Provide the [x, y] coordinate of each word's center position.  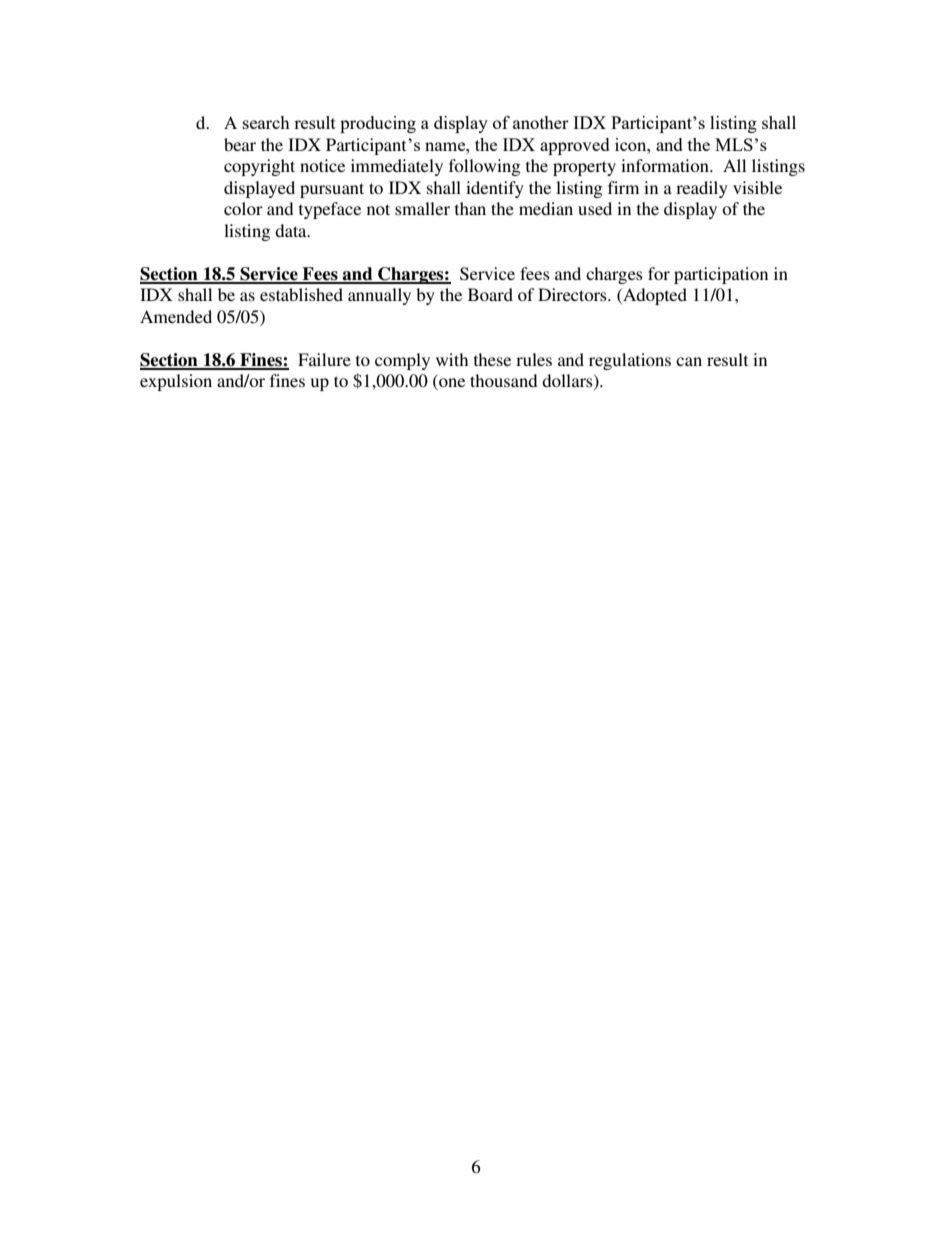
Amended [176, 316]
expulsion [176, 382]
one [451, 384]
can [689, 361]
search [266, 122]
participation [721, 275]
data [292, 230]
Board [490, 294]
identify [495, 189]
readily [702, 189]
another [541, 122]
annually [379, 296]
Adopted [654, 296]
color [243, 208]
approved [575, 146]
